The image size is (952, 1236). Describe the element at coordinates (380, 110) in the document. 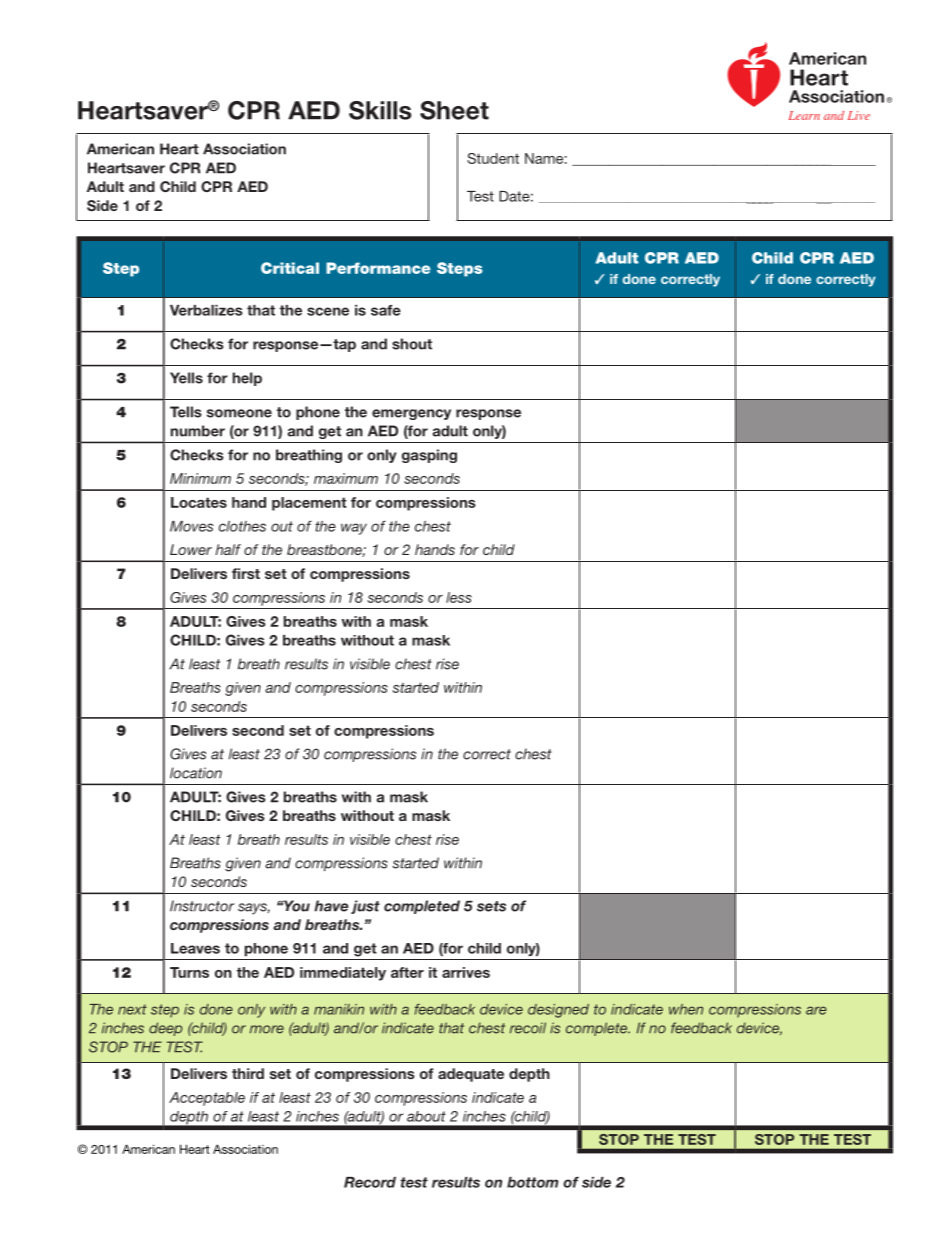

I see `Skills` at that location.
